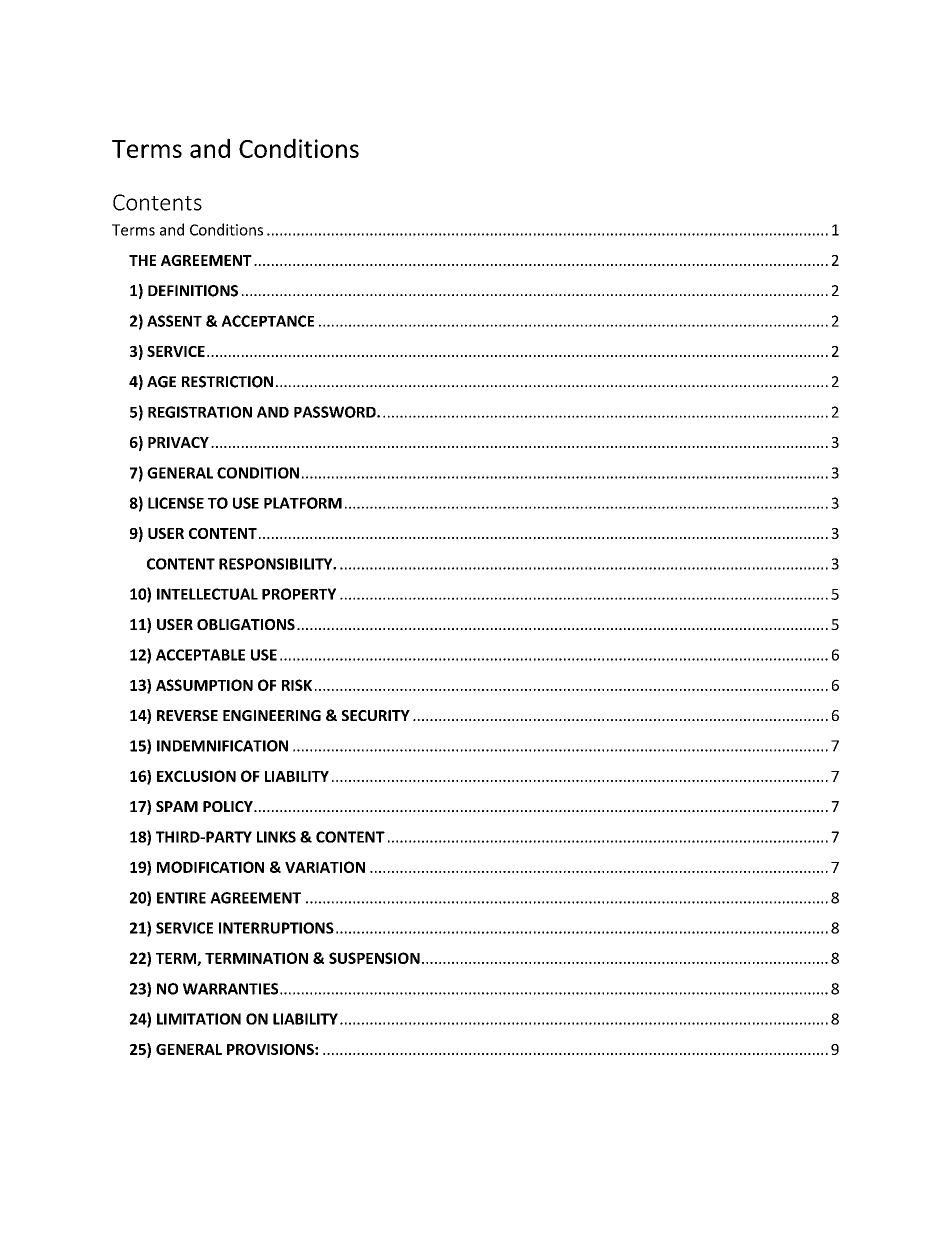  What do you see at coordinates (174, 321) in the image?
I see `ASSENT` at bounding box center [174, 321].
